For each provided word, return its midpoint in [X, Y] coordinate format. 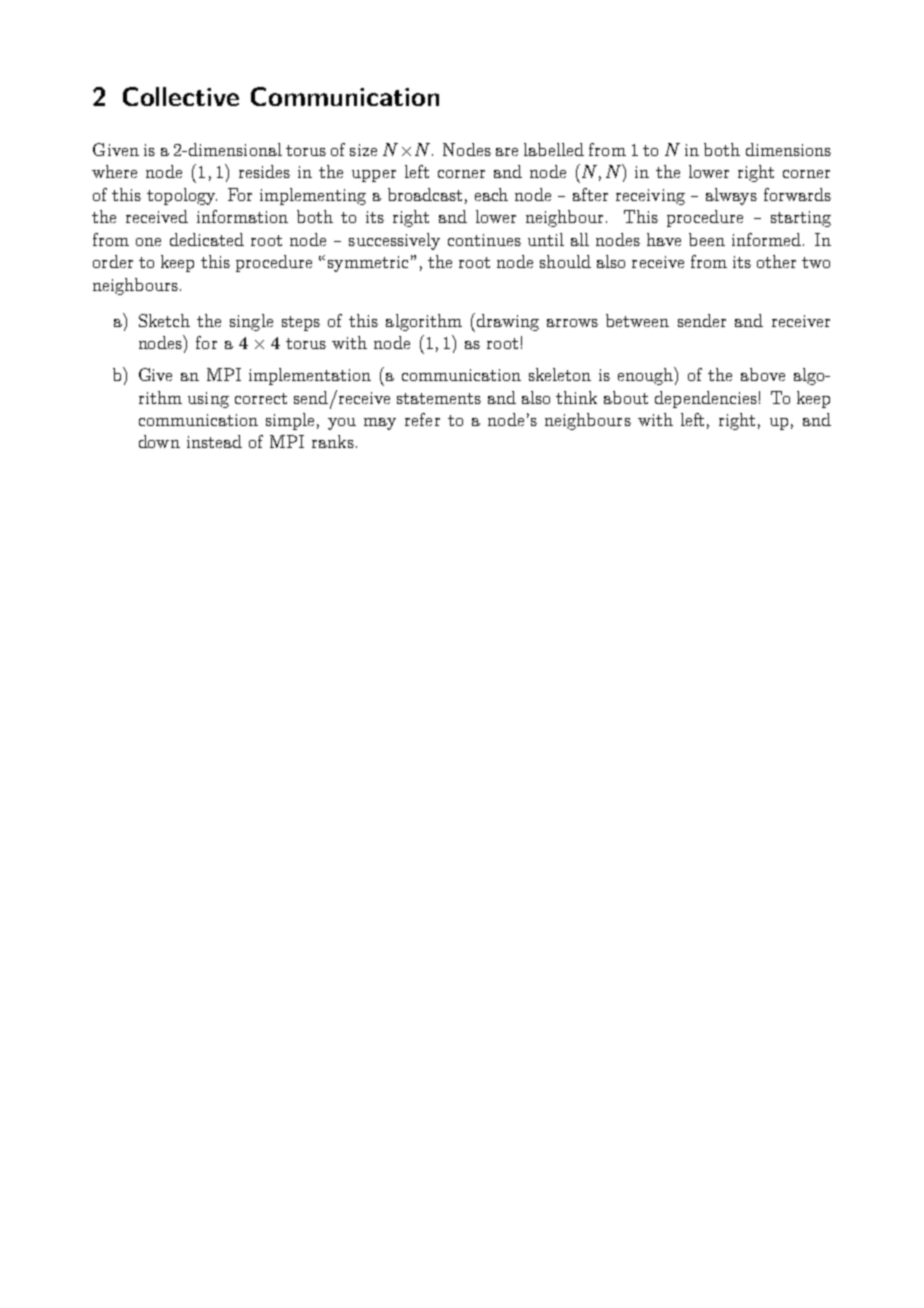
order [113, 261]
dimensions [788, 149]
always [731, 196]
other [776, 261]
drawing [506, 322]
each [491, 194]
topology [182, 196]
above [763, 374]
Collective [181, 96]
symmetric [368, 264]
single [251, 322]
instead [214, 441]
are [507, 152]
